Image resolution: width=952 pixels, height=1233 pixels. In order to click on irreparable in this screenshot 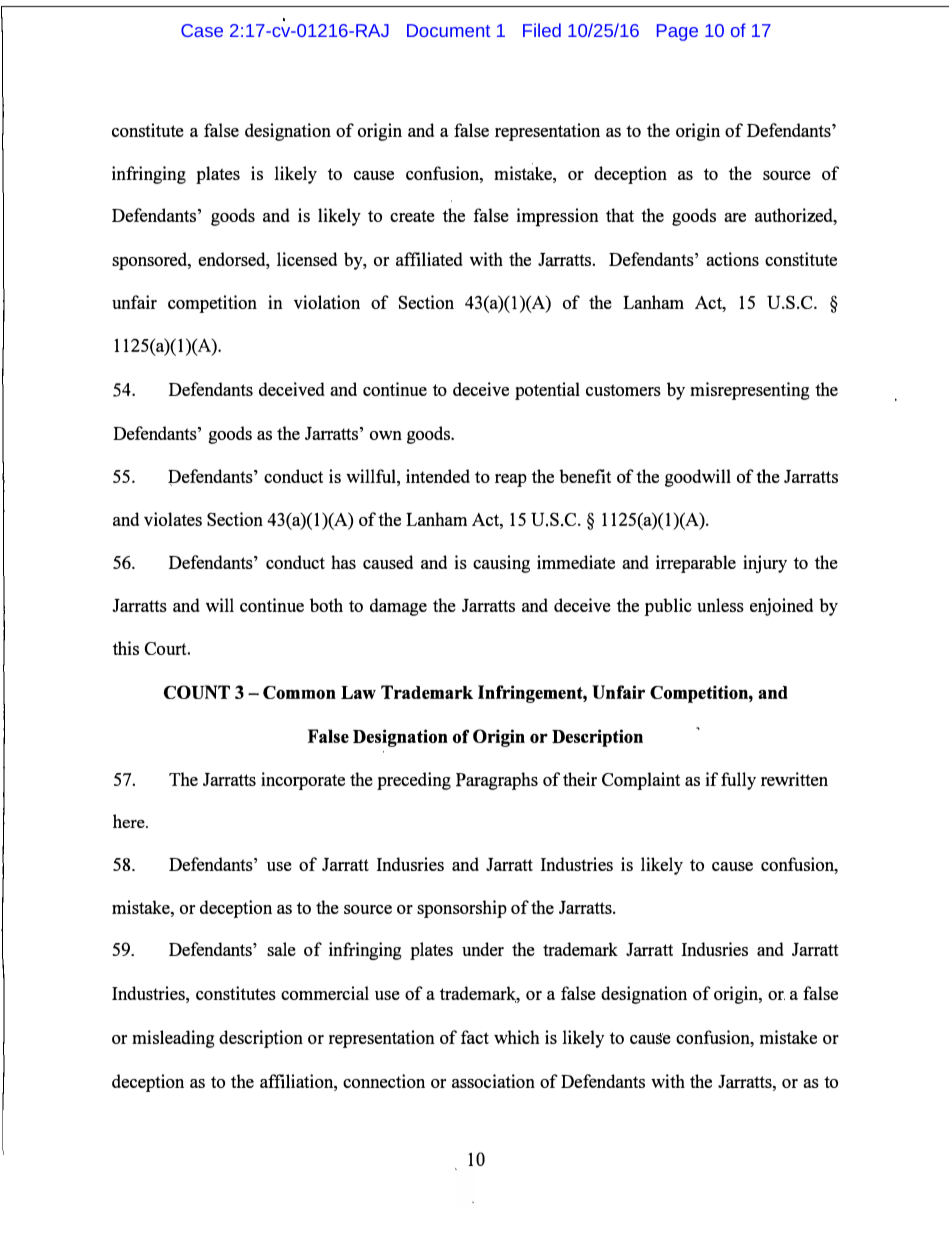, I will do `click(696, 564)`.
